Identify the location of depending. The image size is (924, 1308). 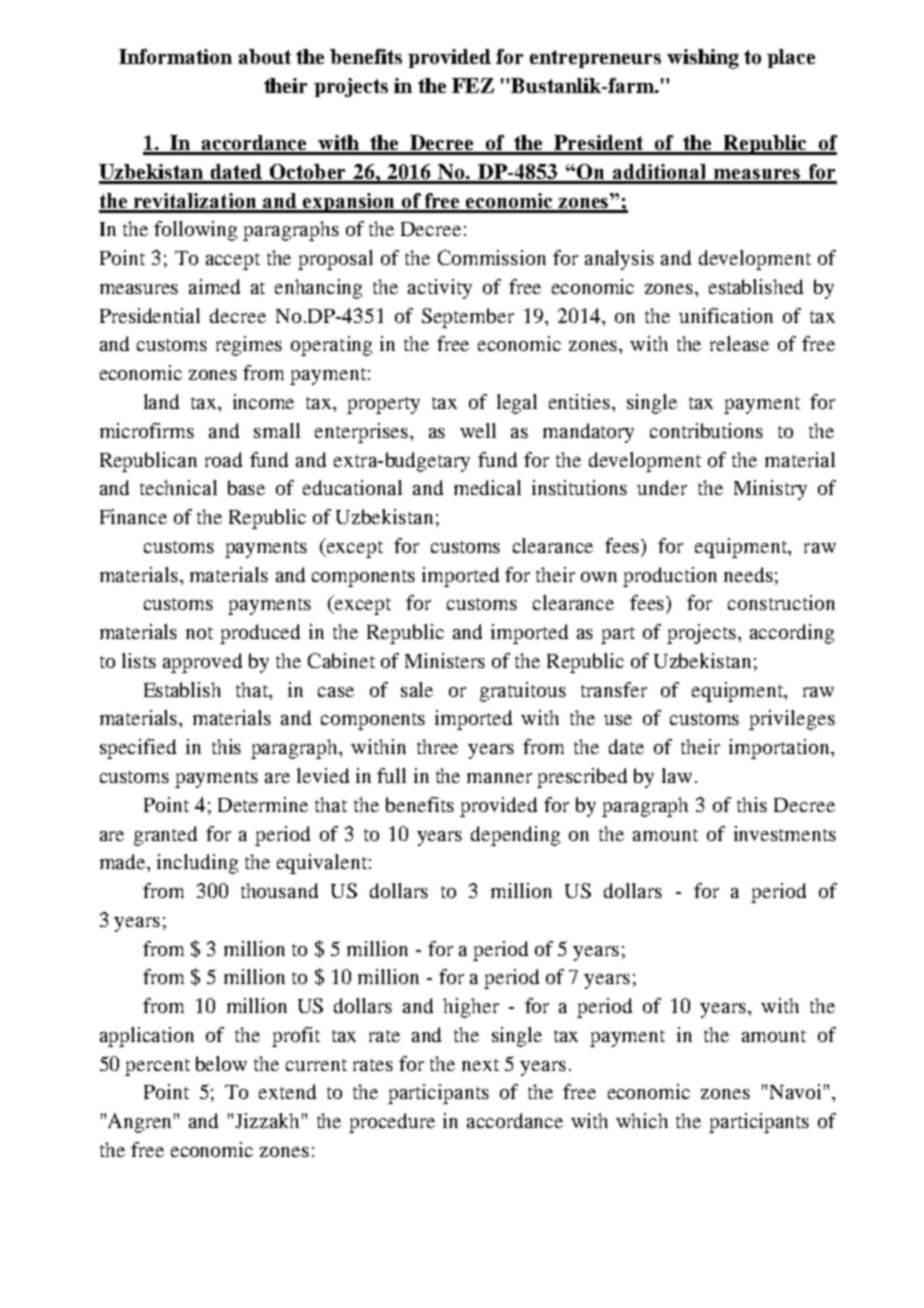
(515, 836).
